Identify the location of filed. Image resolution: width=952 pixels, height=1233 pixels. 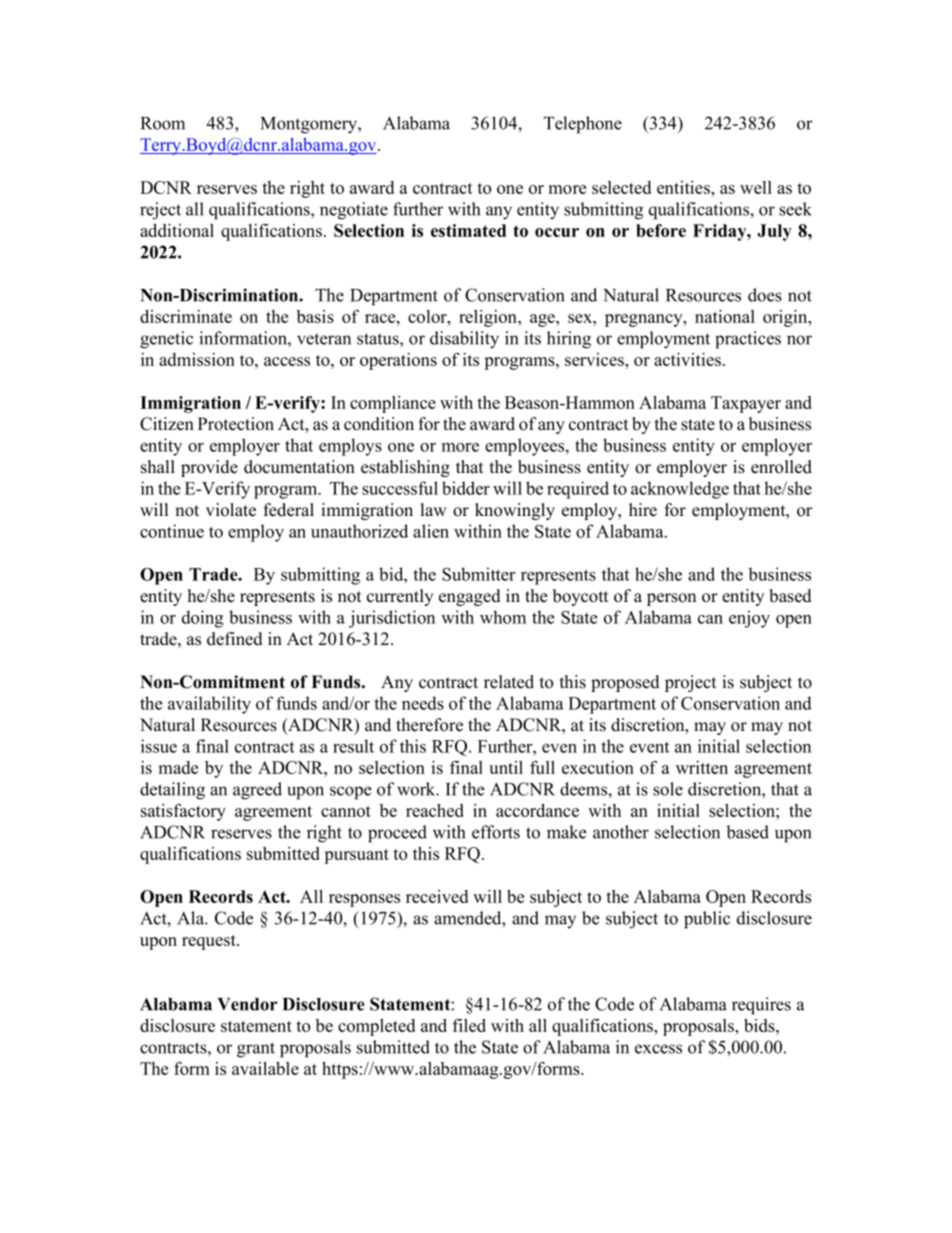
(469, 1025).
